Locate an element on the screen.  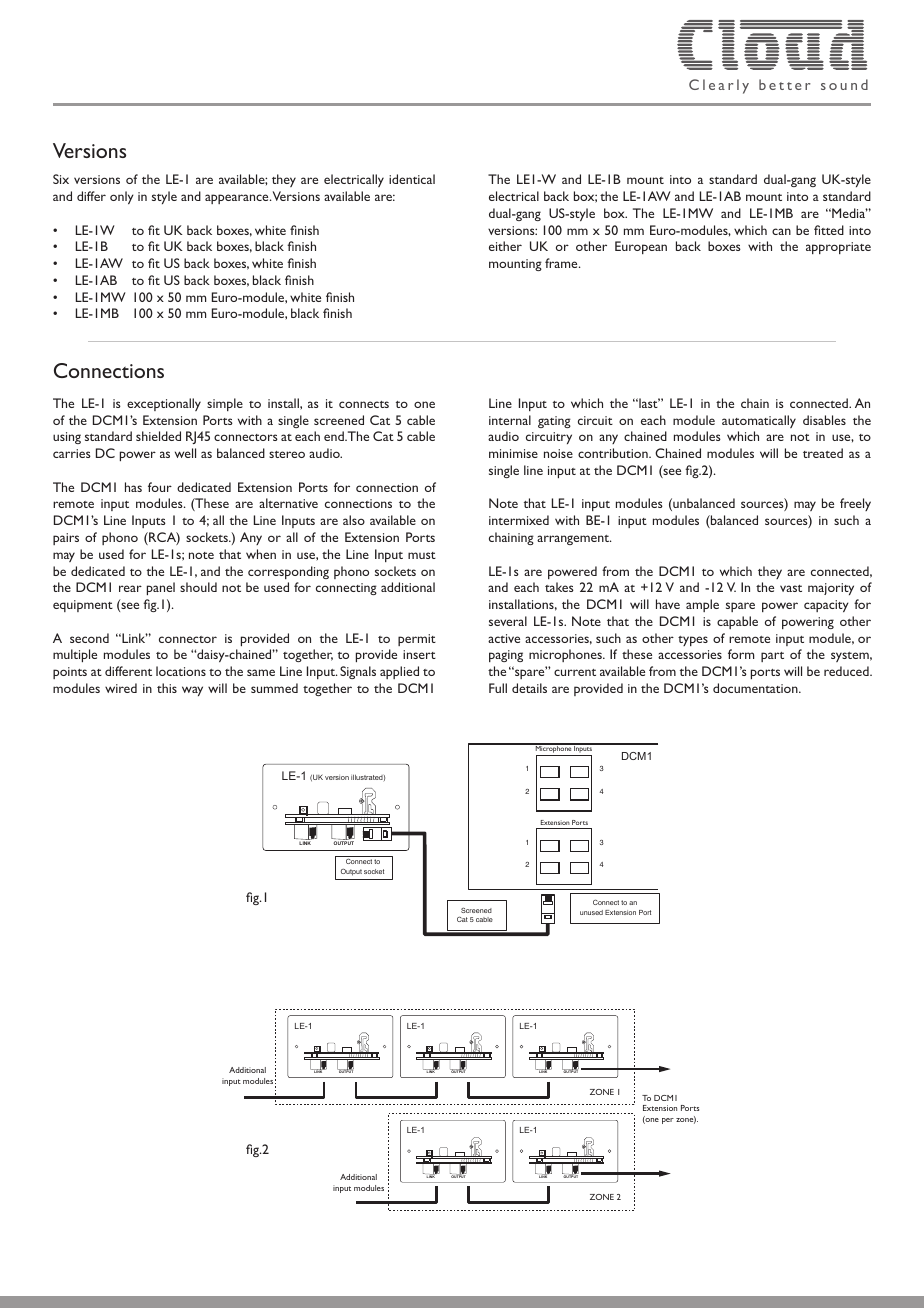
freely is located at coordinates (855, 504).
